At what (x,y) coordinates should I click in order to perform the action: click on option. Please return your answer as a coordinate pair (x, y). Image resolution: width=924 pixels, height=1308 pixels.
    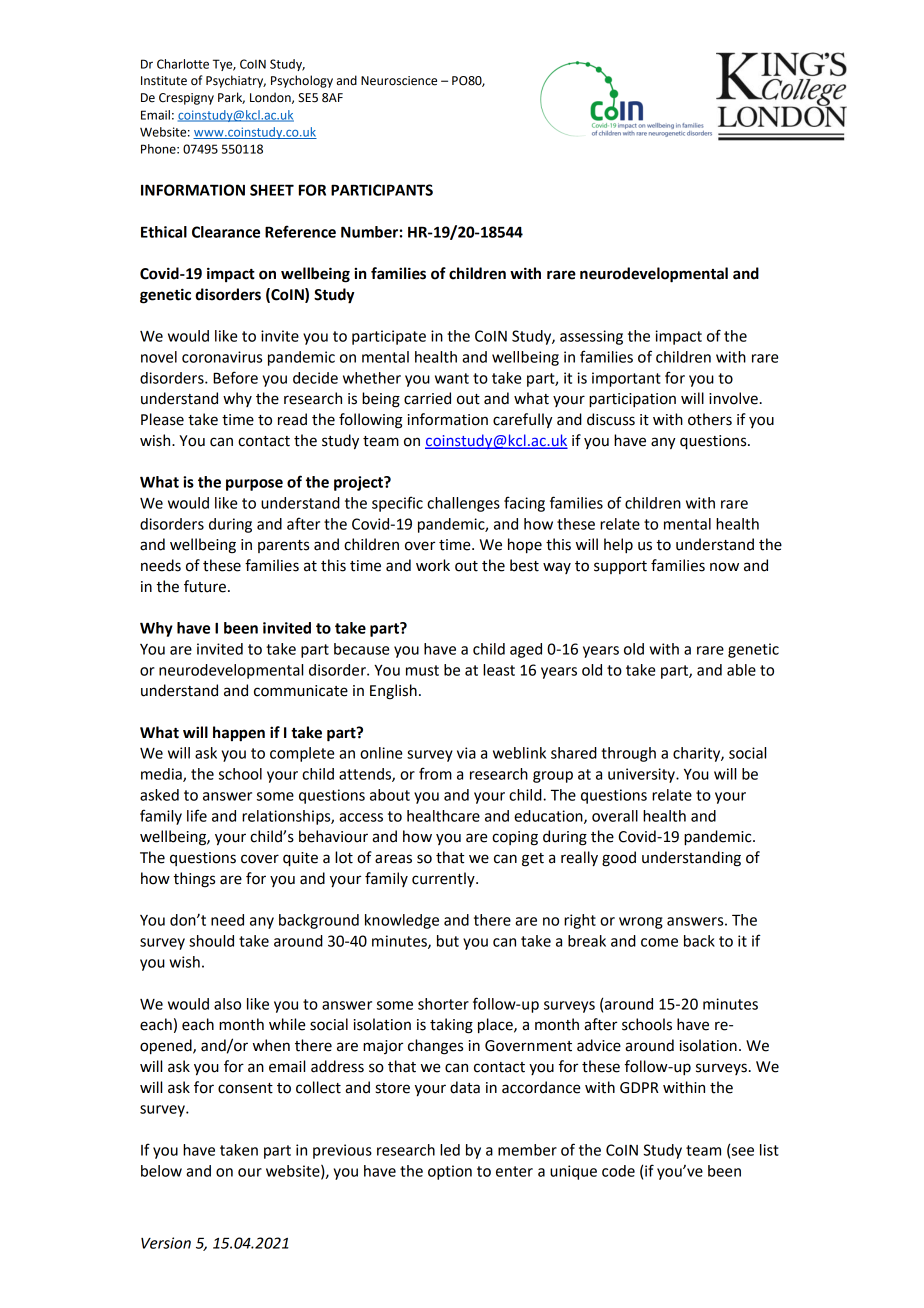
    Looking at the image, I should click on (450, 1172).
